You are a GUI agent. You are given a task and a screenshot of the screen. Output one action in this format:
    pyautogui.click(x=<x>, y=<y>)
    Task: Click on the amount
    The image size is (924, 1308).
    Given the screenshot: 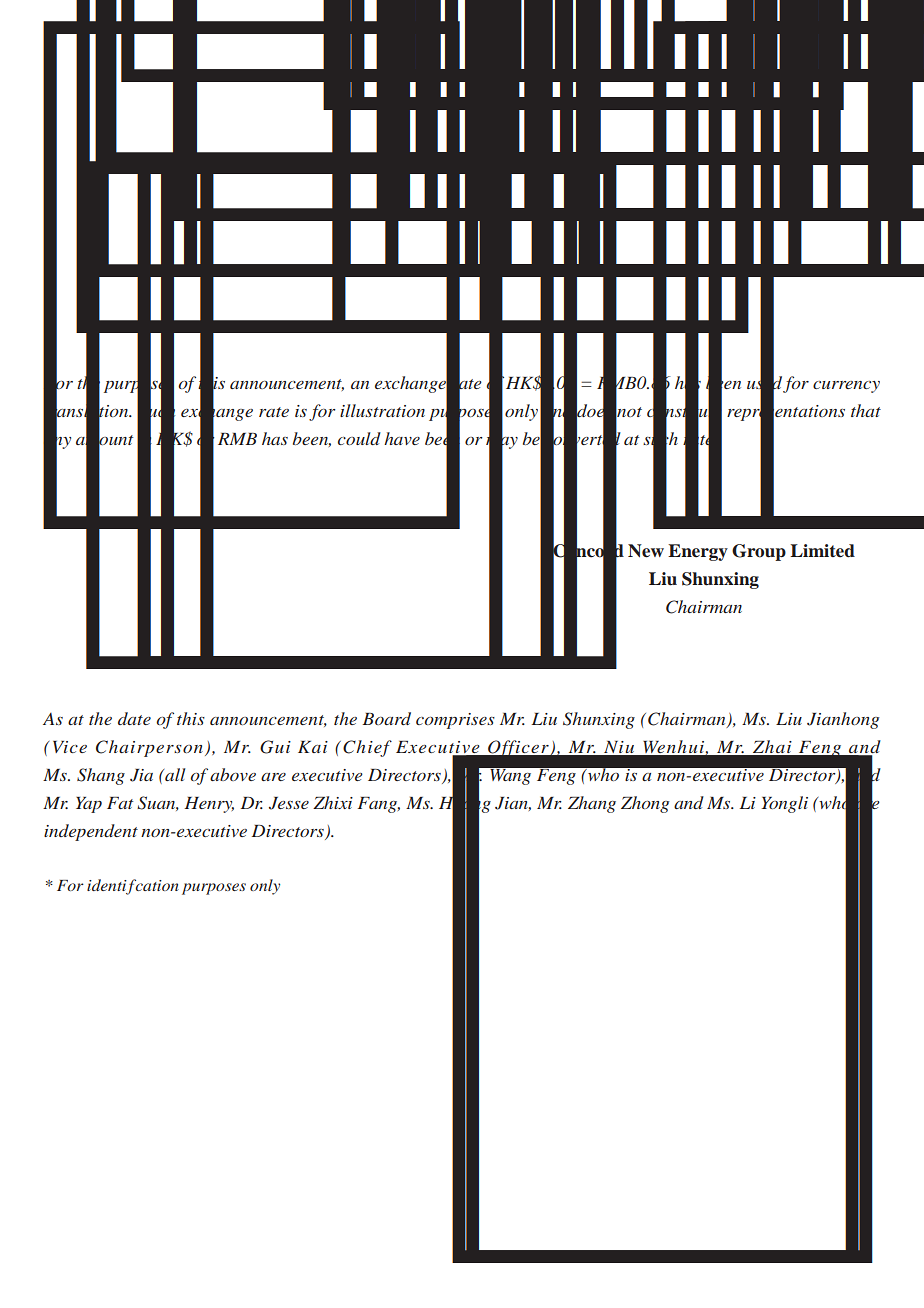 What is the action you would take?
    pyautogui.click(x=104, y=440)
